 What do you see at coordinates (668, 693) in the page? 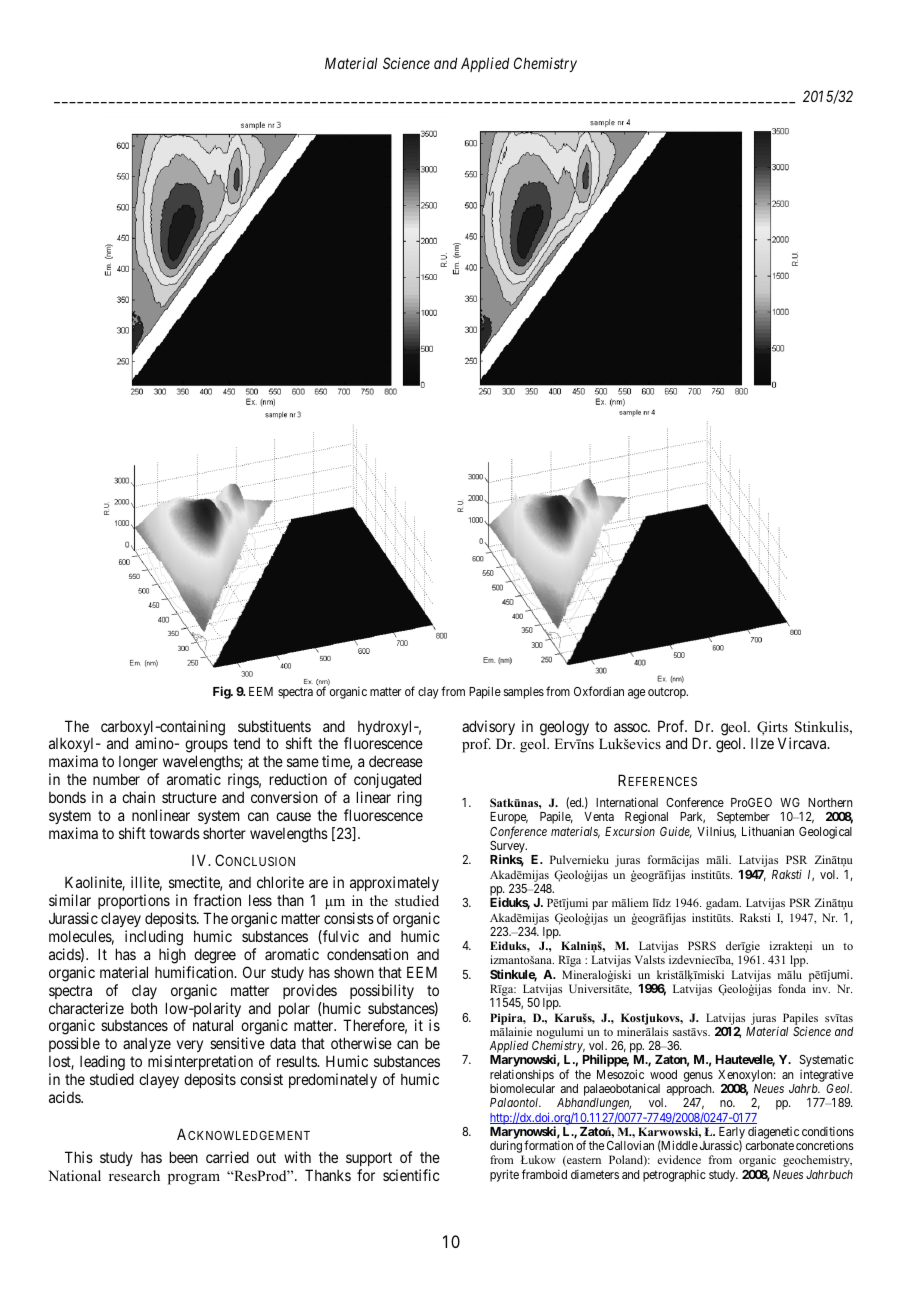
I see `outcrop` at bounding box center [668, 693].
